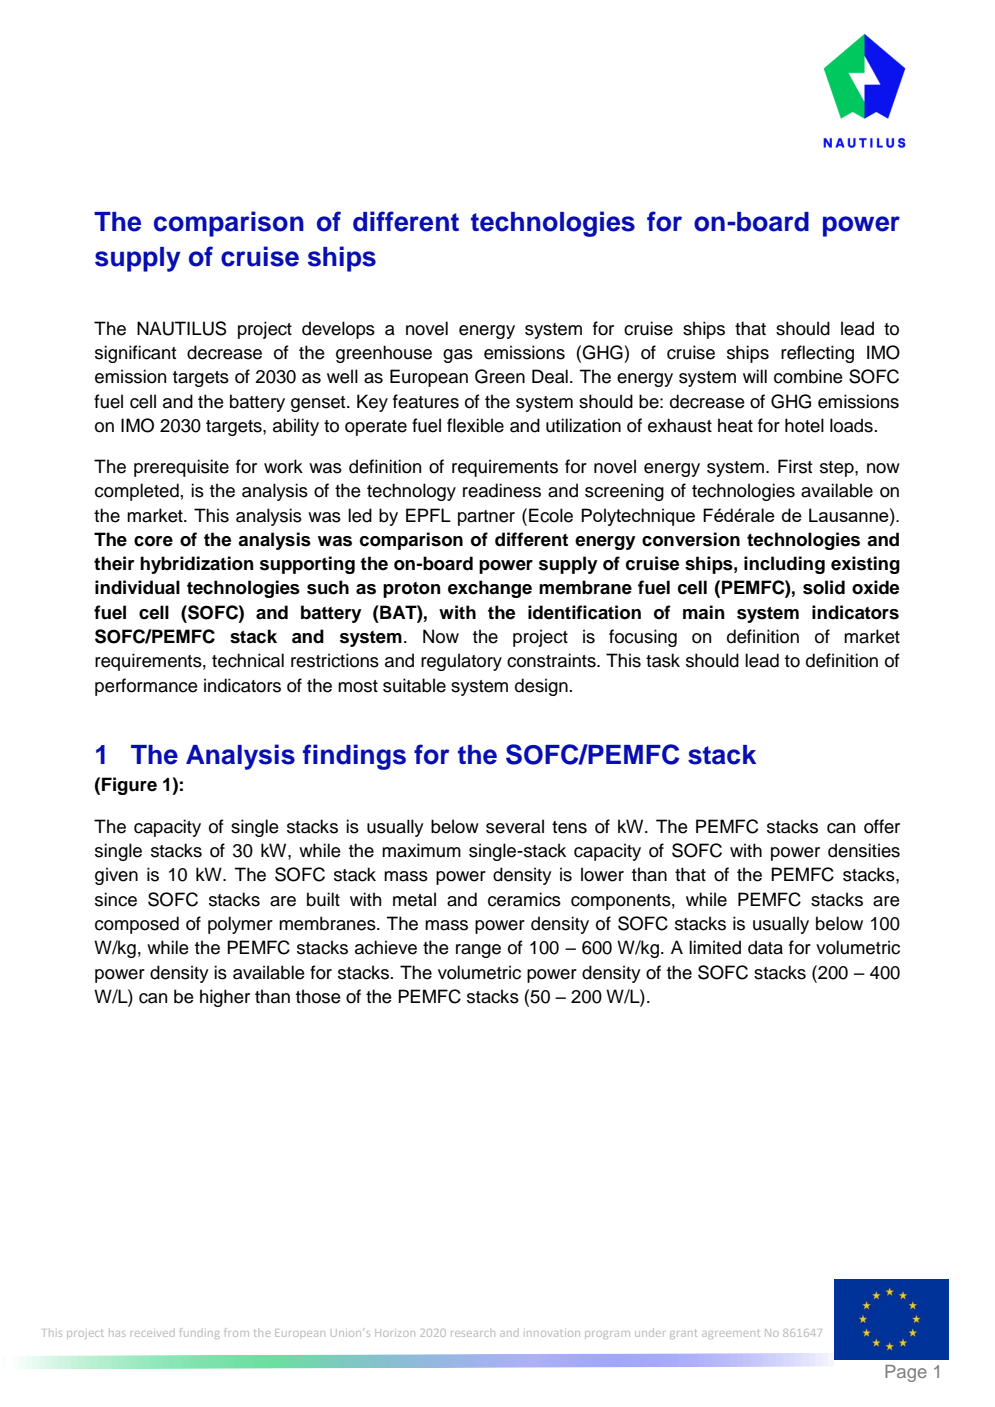 The height and width of the document is (1407, 995). Describe the element at coordinates (550, 376) in the document. I see `Deal` at that location.
